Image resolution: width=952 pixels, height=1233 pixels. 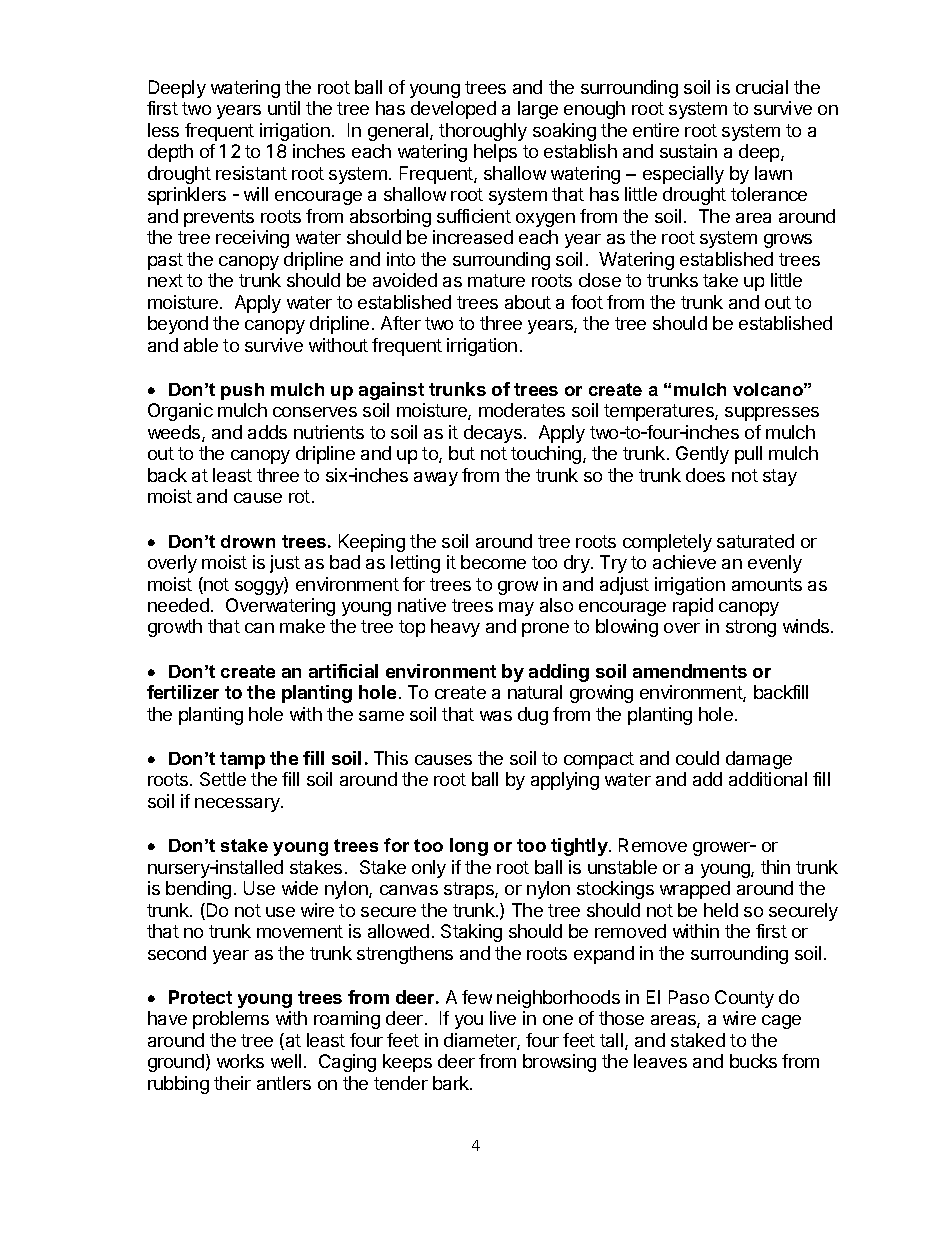 What do you see at coordinates (240, 1061) in the image?
I see `works` at bounding box center [240, 1061].
